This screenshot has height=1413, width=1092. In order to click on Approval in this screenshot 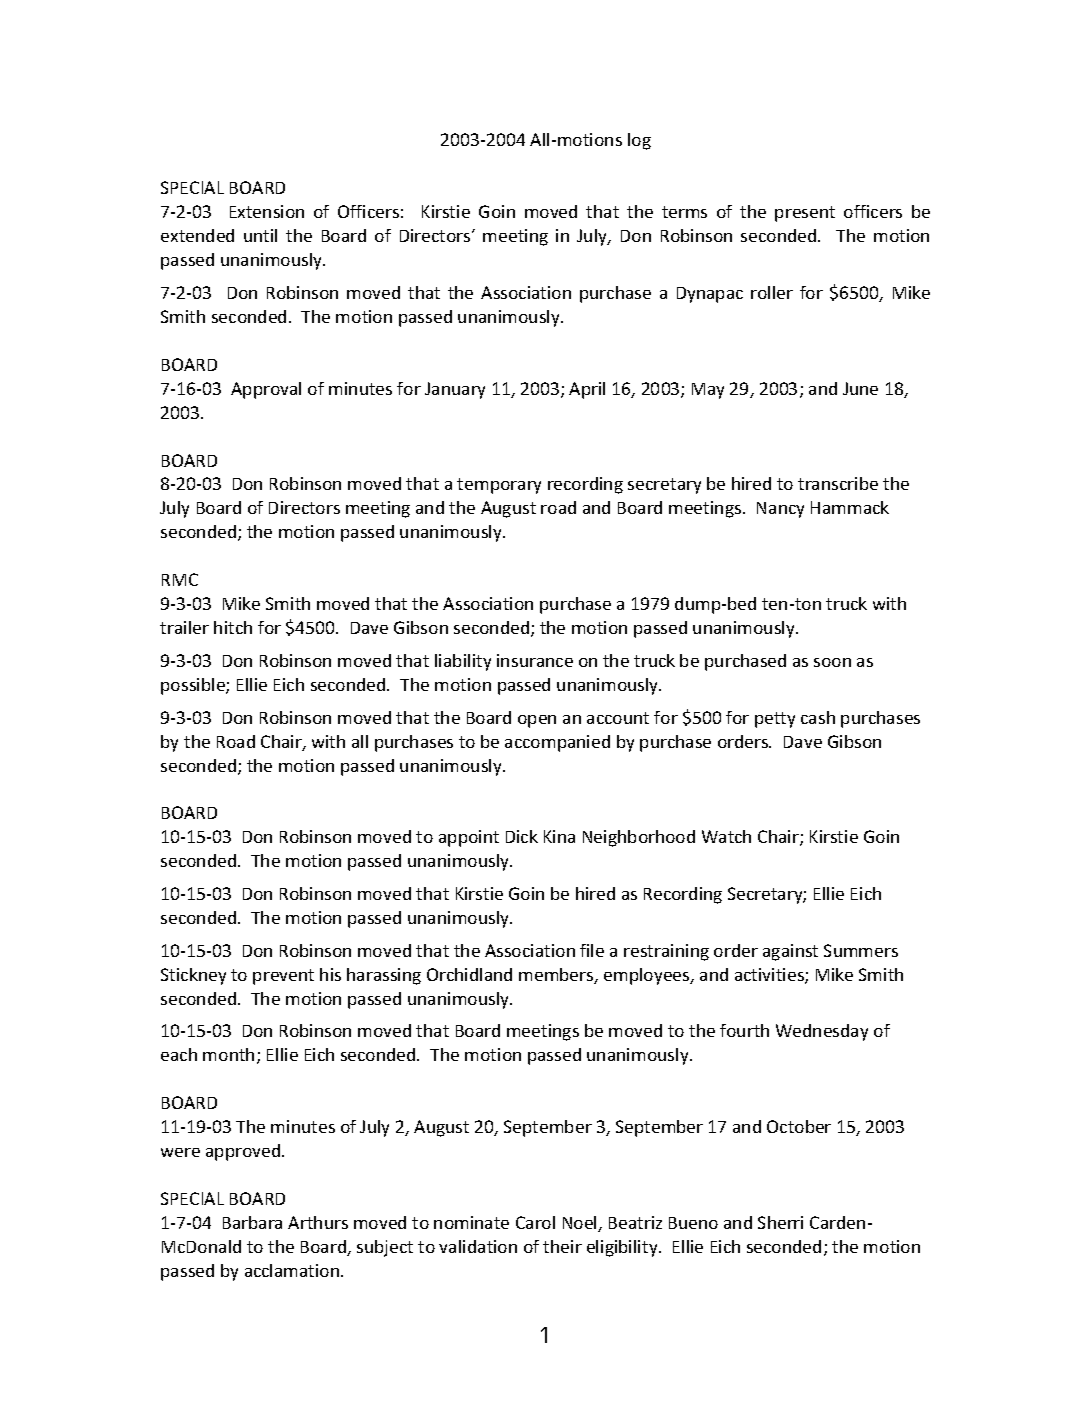, I will do `click(266, 390)`.
